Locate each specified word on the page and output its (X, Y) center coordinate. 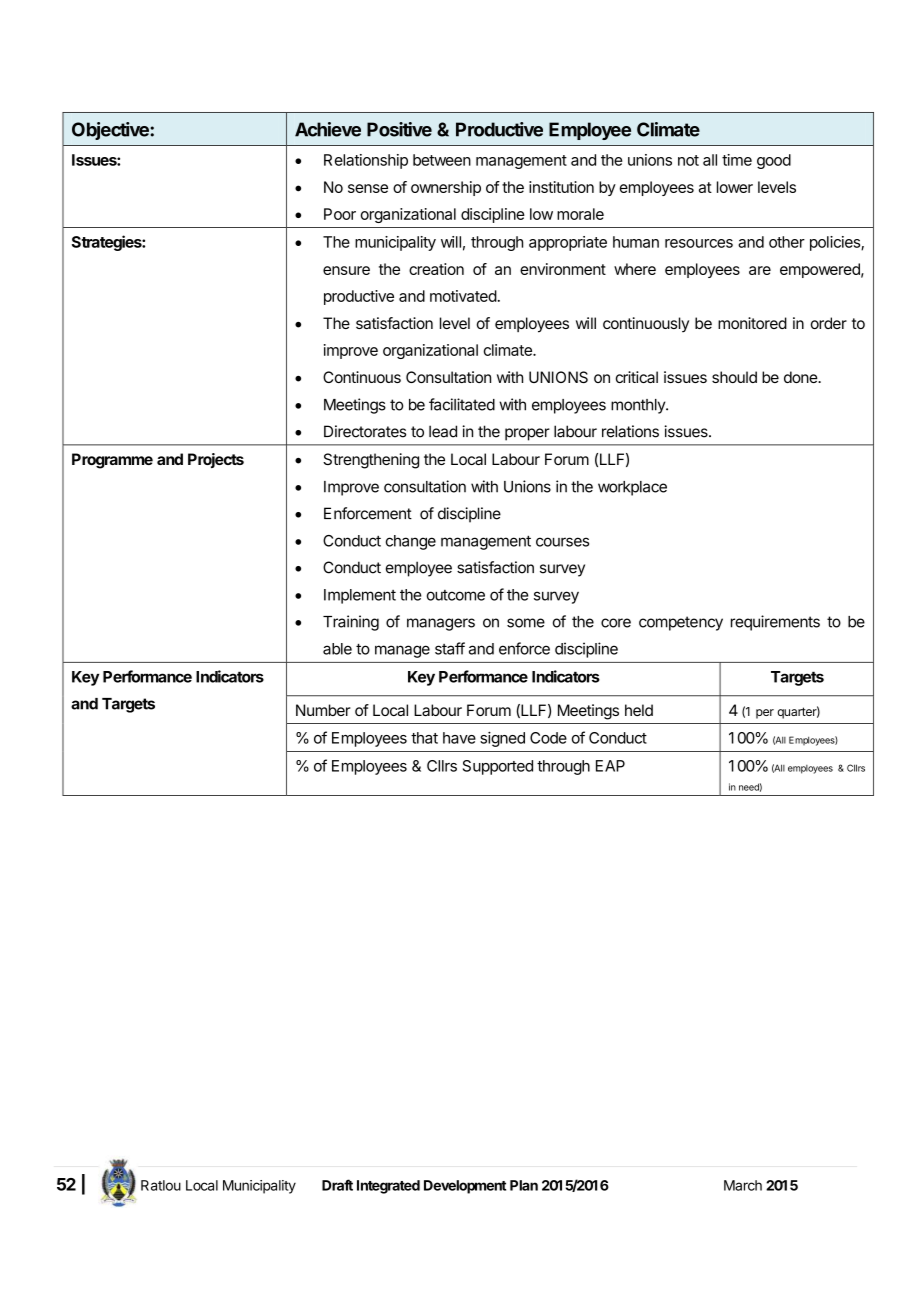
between (442, 160)
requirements (775, 623)
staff (450, 648)
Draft (337, 1185)
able (337, 649)
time (737, 160)
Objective (111, 131)
